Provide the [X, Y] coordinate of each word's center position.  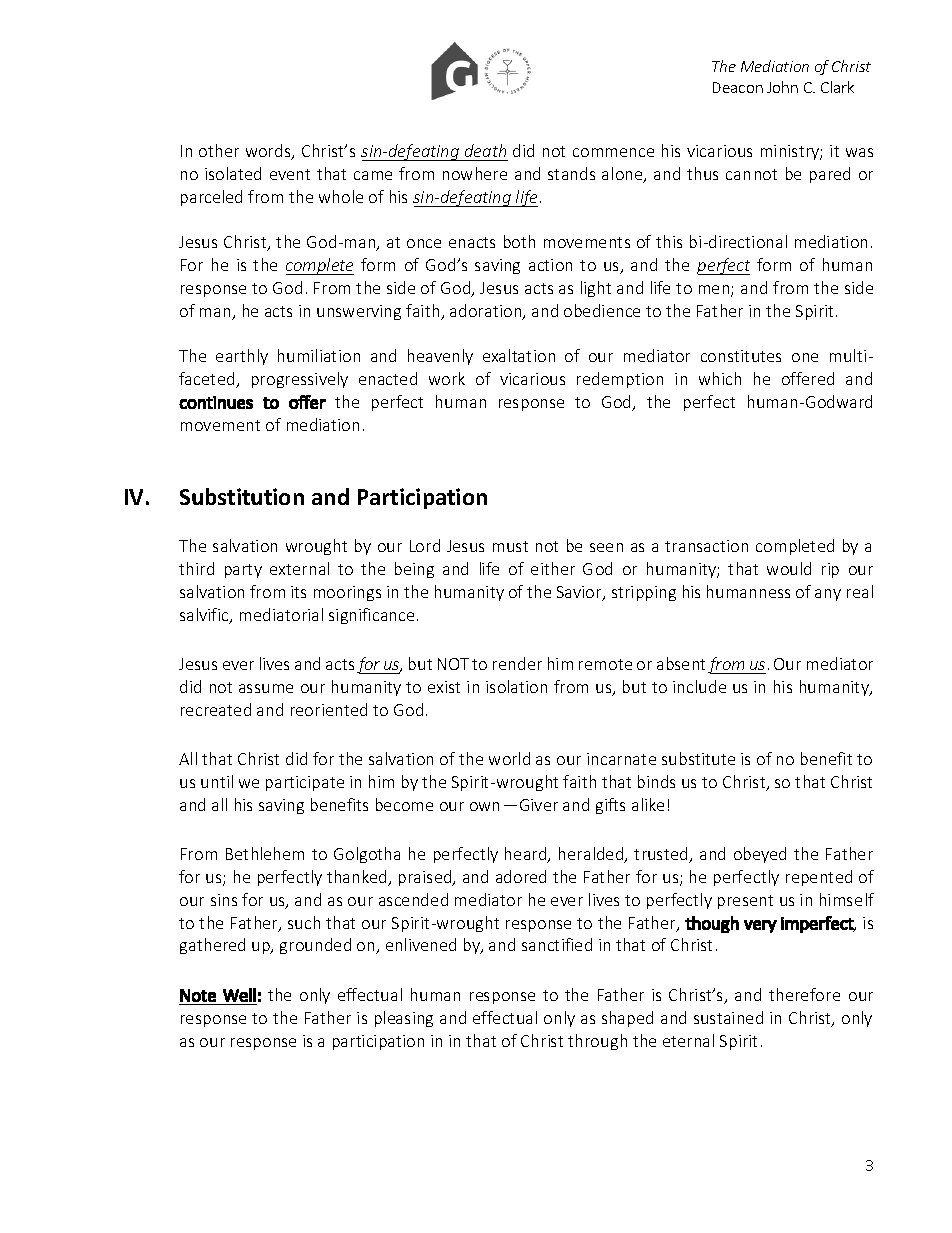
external [299, 568]
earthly [242, 357]
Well [239, 995]
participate [305, 783]
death [485, 150]
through [597, 1042]
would [789, 568]
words [269, 152]
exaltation [519, 355]
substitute [698, 758]
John [782, 87]
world [509, 758]
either [553, 568]
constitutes [741, 356]
